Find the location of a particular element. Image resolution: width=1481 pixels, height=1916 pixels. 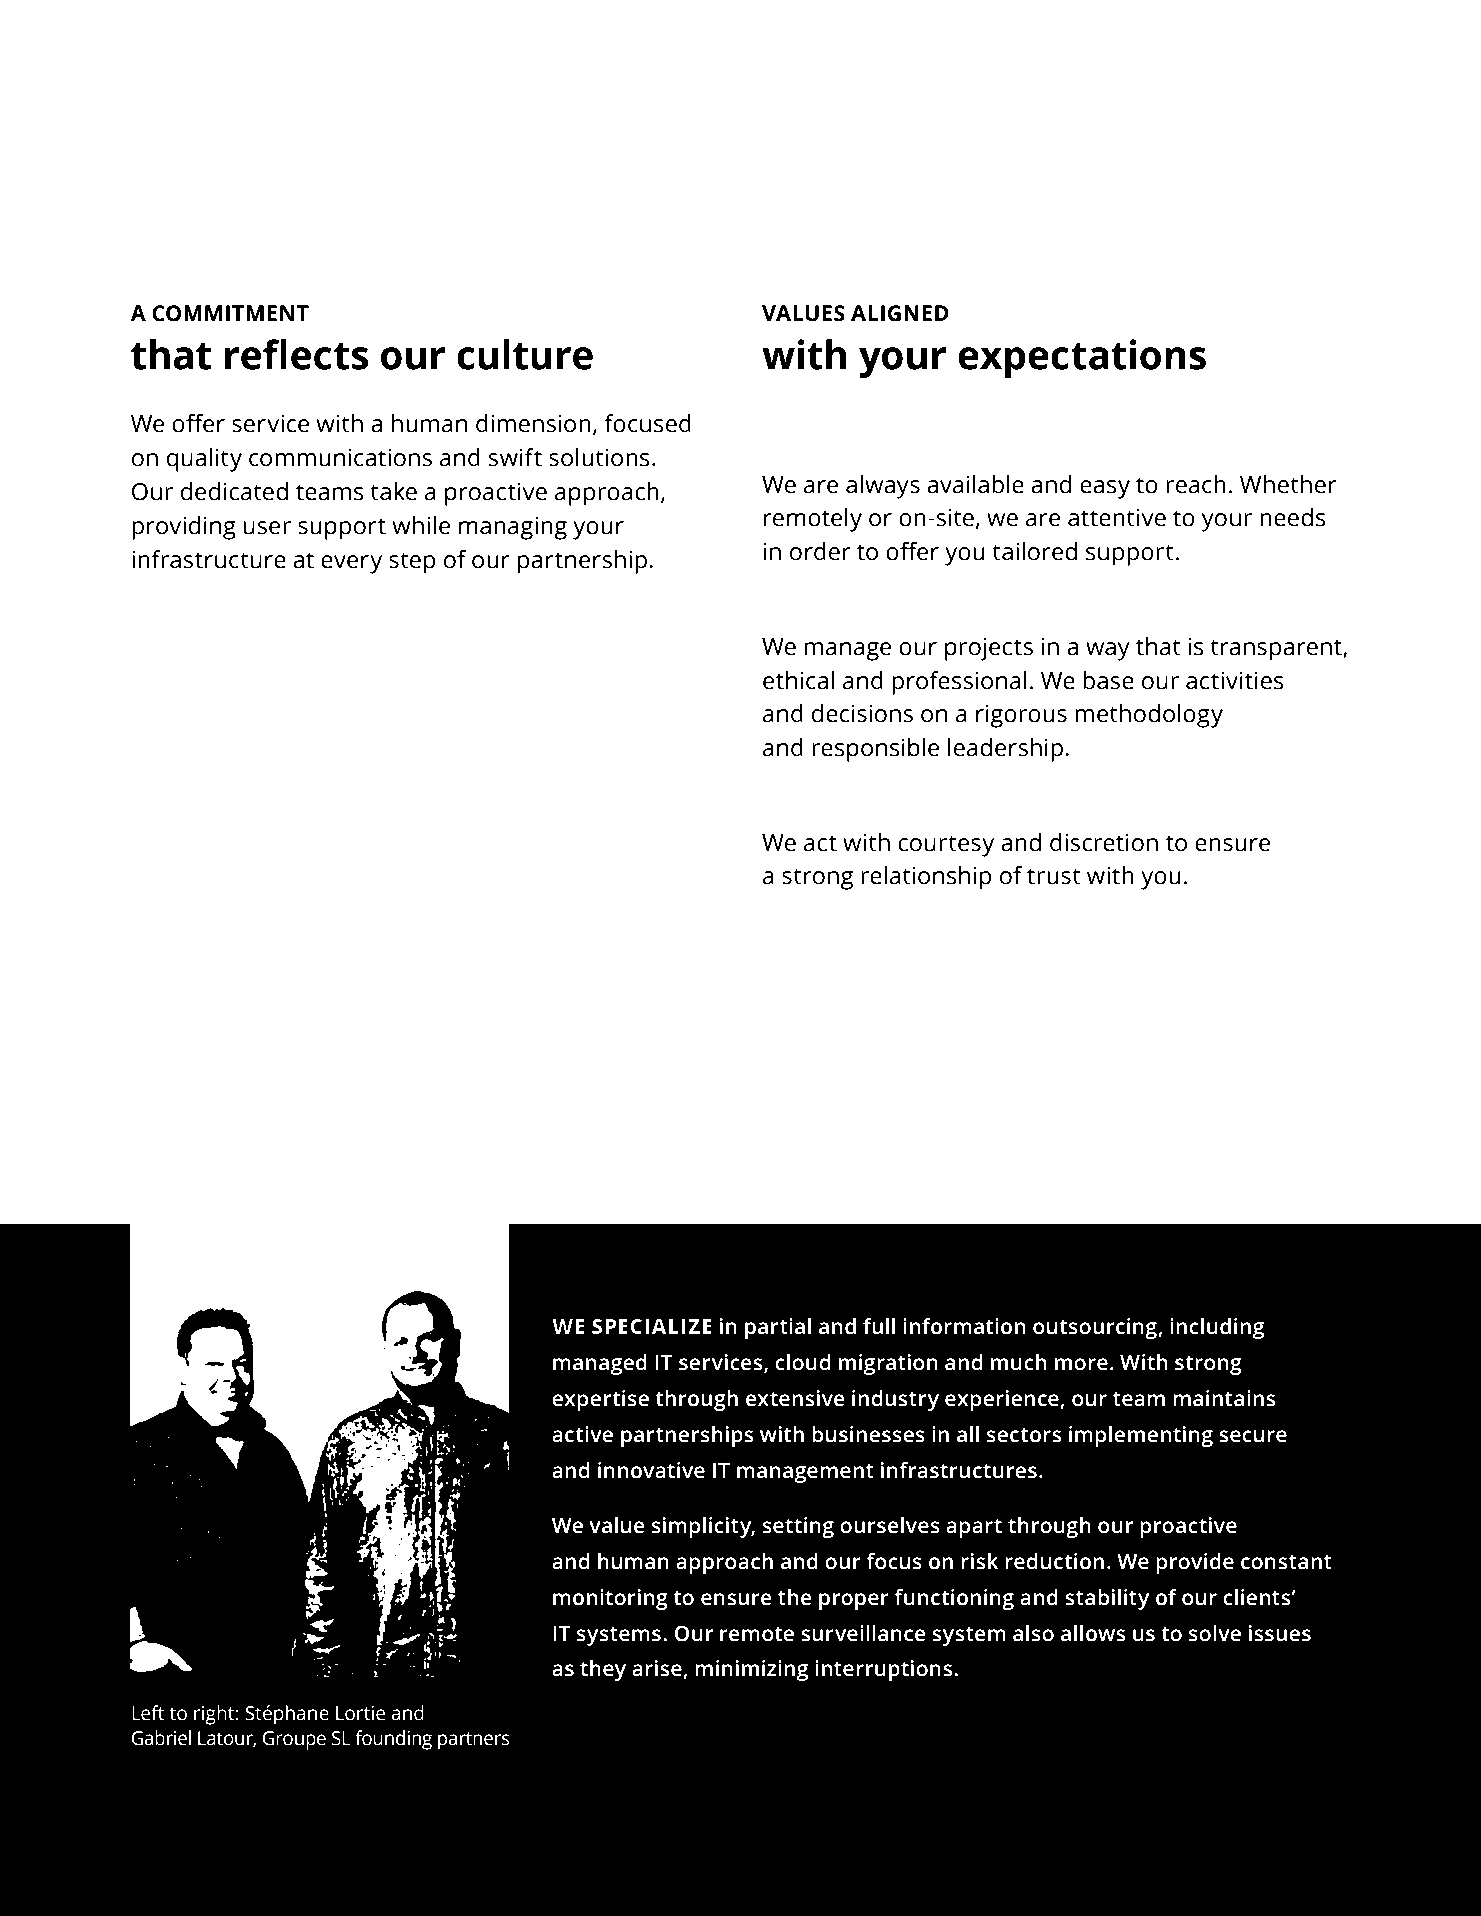

ethical is located at coordinates (798, 680).
